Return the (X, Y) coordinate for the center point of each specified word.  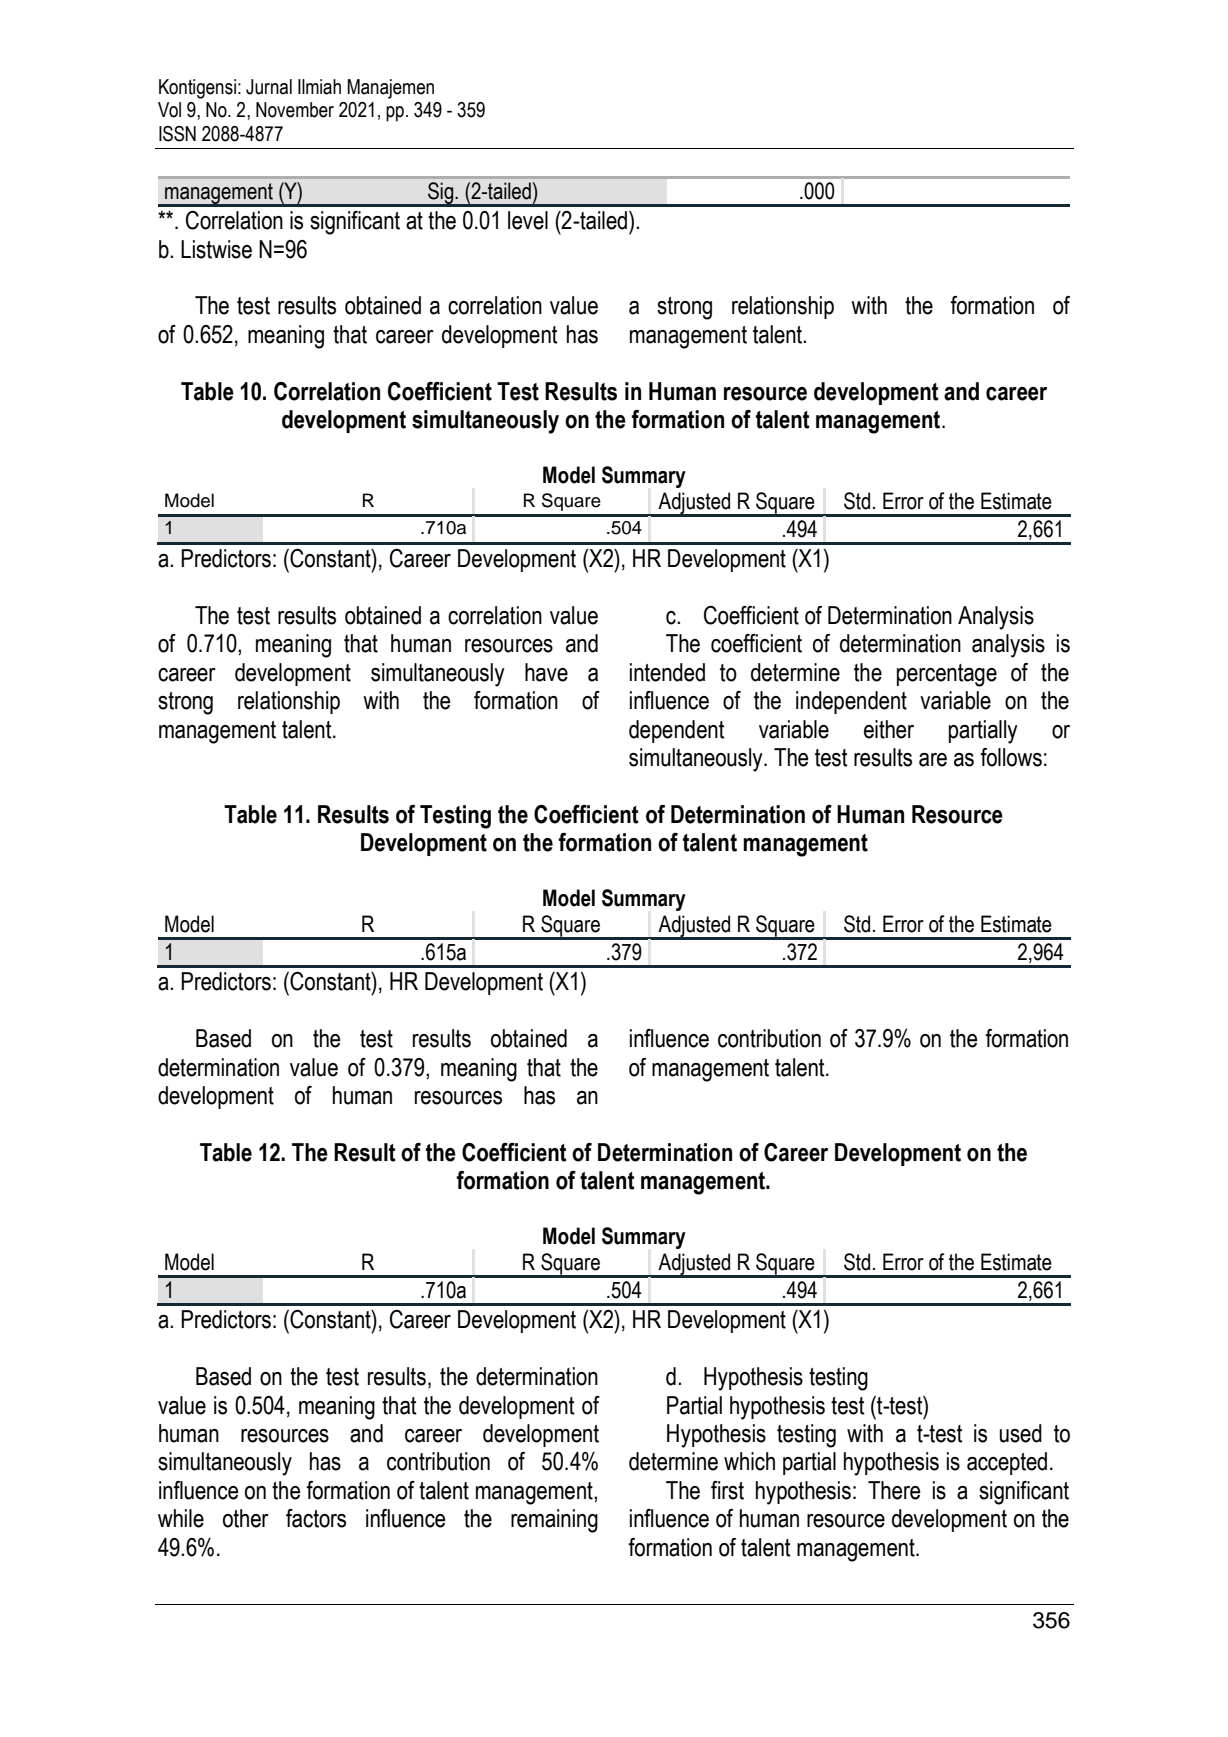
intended (667, 672)
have (546, 672)
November (295, 110)
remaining (554, 1521)
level (528, 220)
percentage (947, 675)
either (889, 729)
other (246, 1518)
